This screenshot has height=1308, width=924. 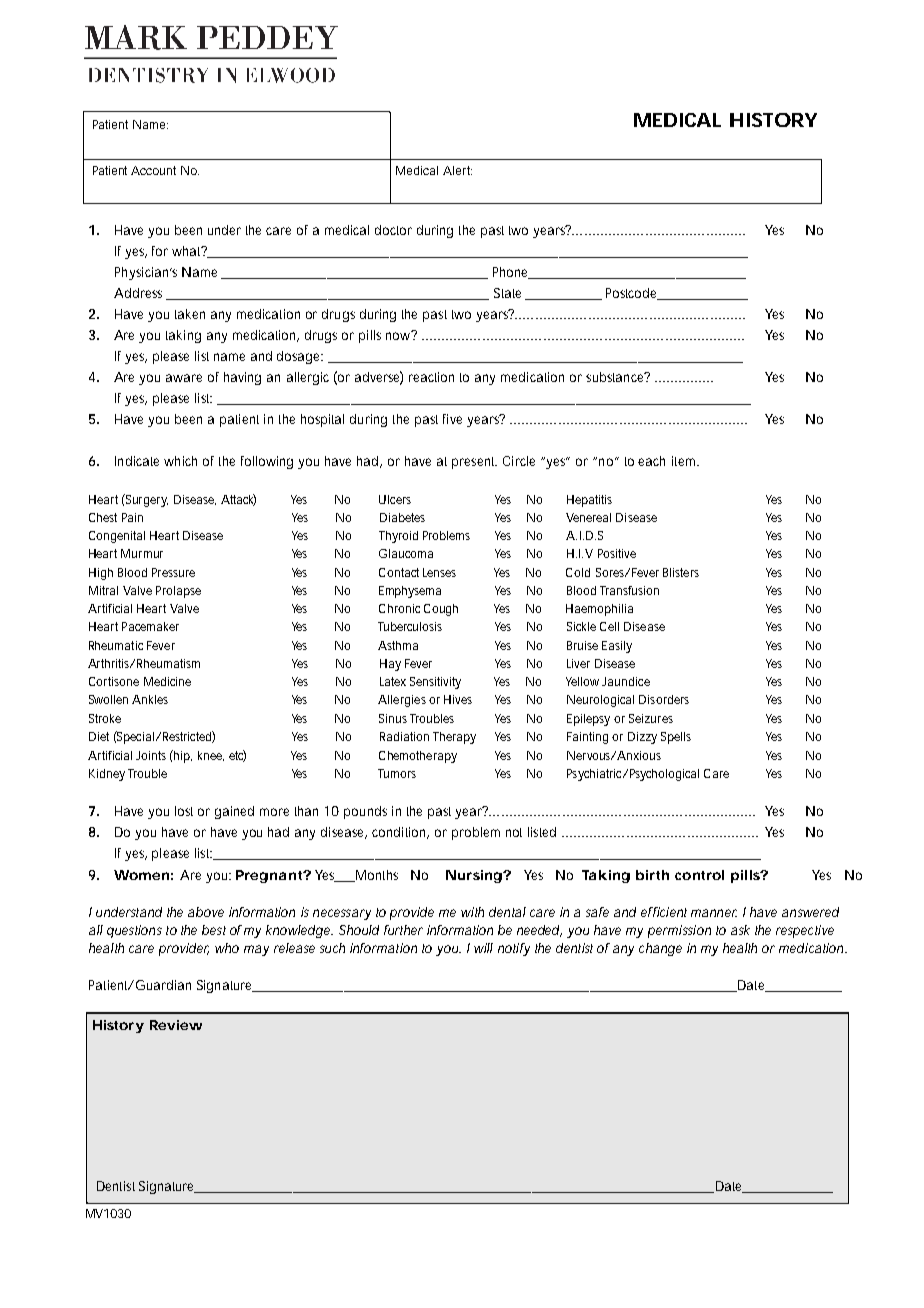 What do you see at coordinates (510, 294) in the screenshot?
I see `State` at bounding box center [510, 294].
